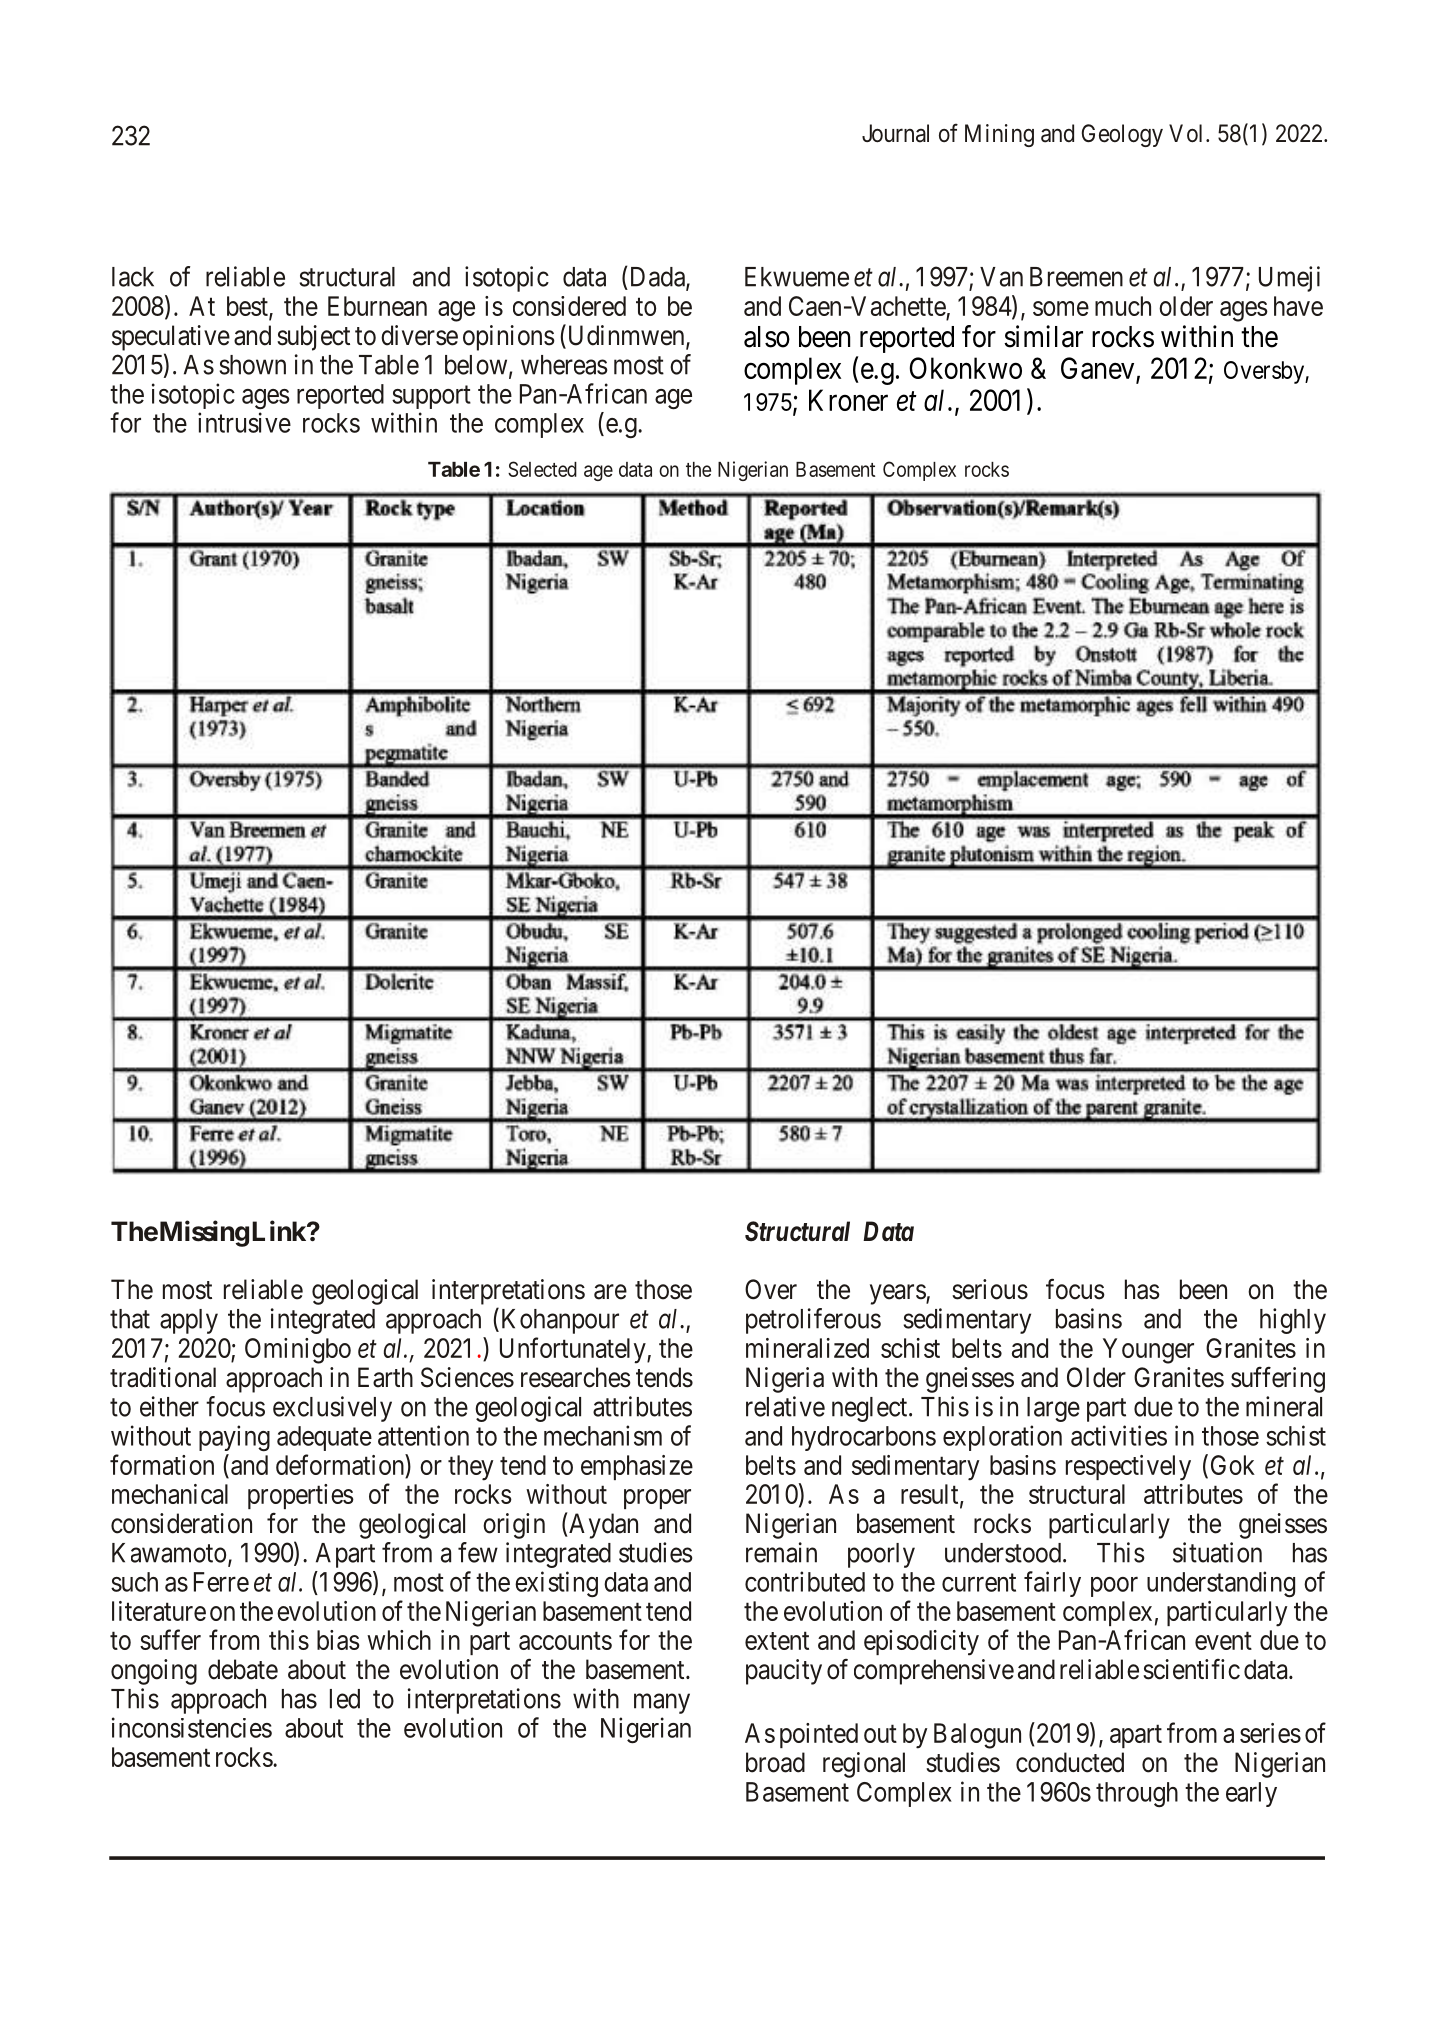  What do you see at coordinates (659, 278) in the screenshot?
I see `Dada` at bounding box center [659, 278].
